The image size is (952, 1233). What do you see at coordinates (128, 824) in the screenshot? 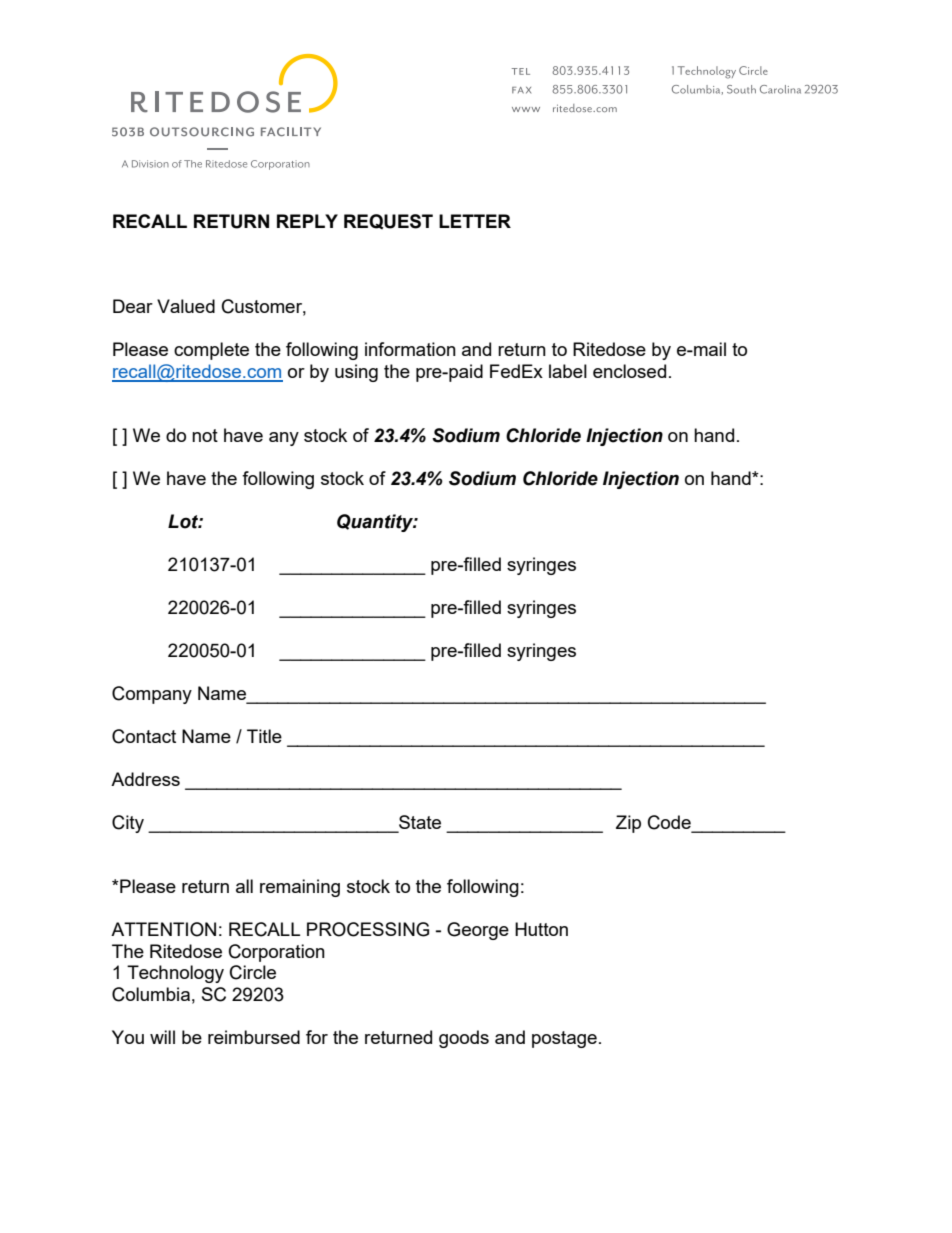
I see `City` at bounding box center [128, 824].
